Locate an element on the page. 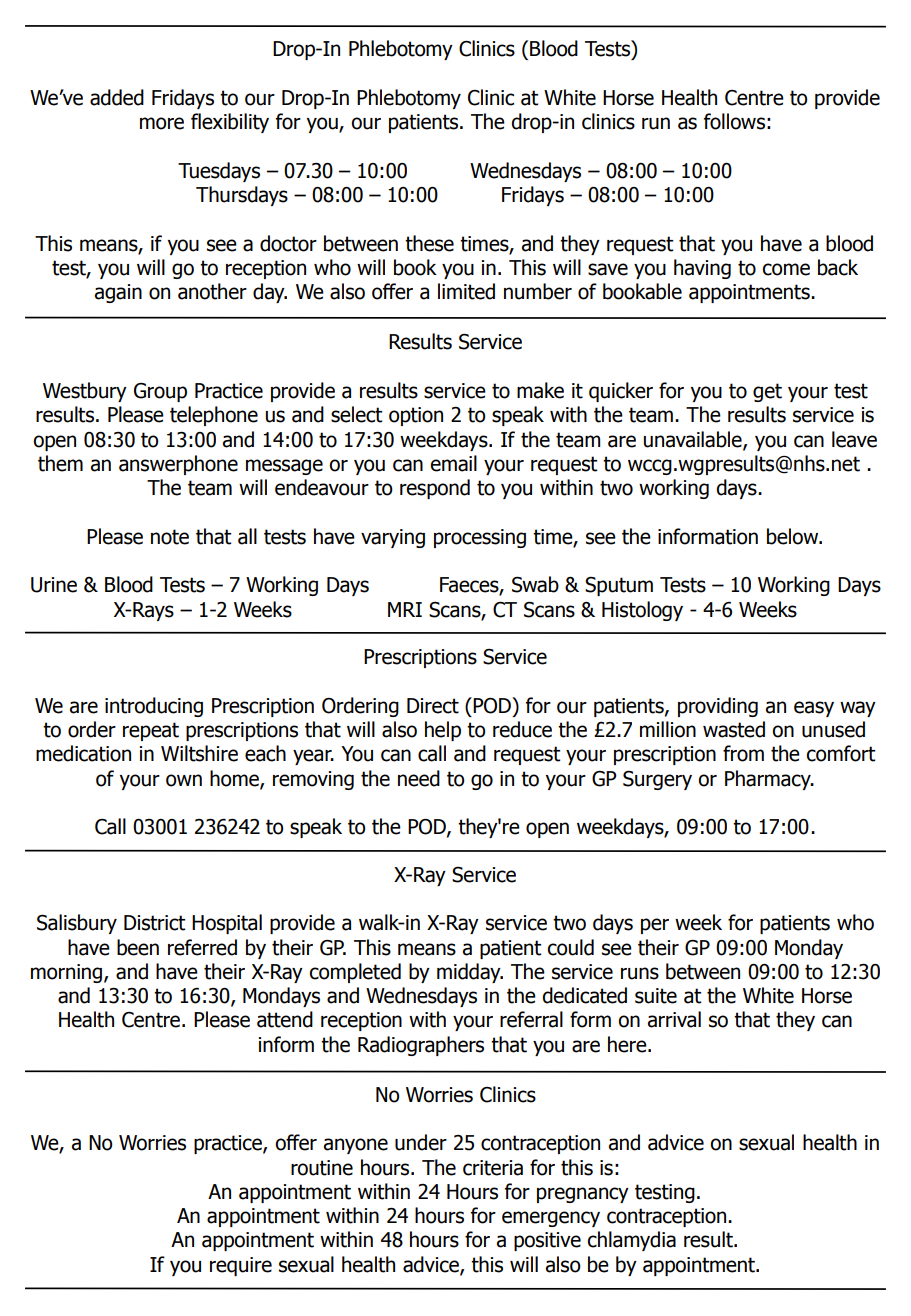 The height and width of the page is (1316, 911). Group is located at coordinates (160, 392).
